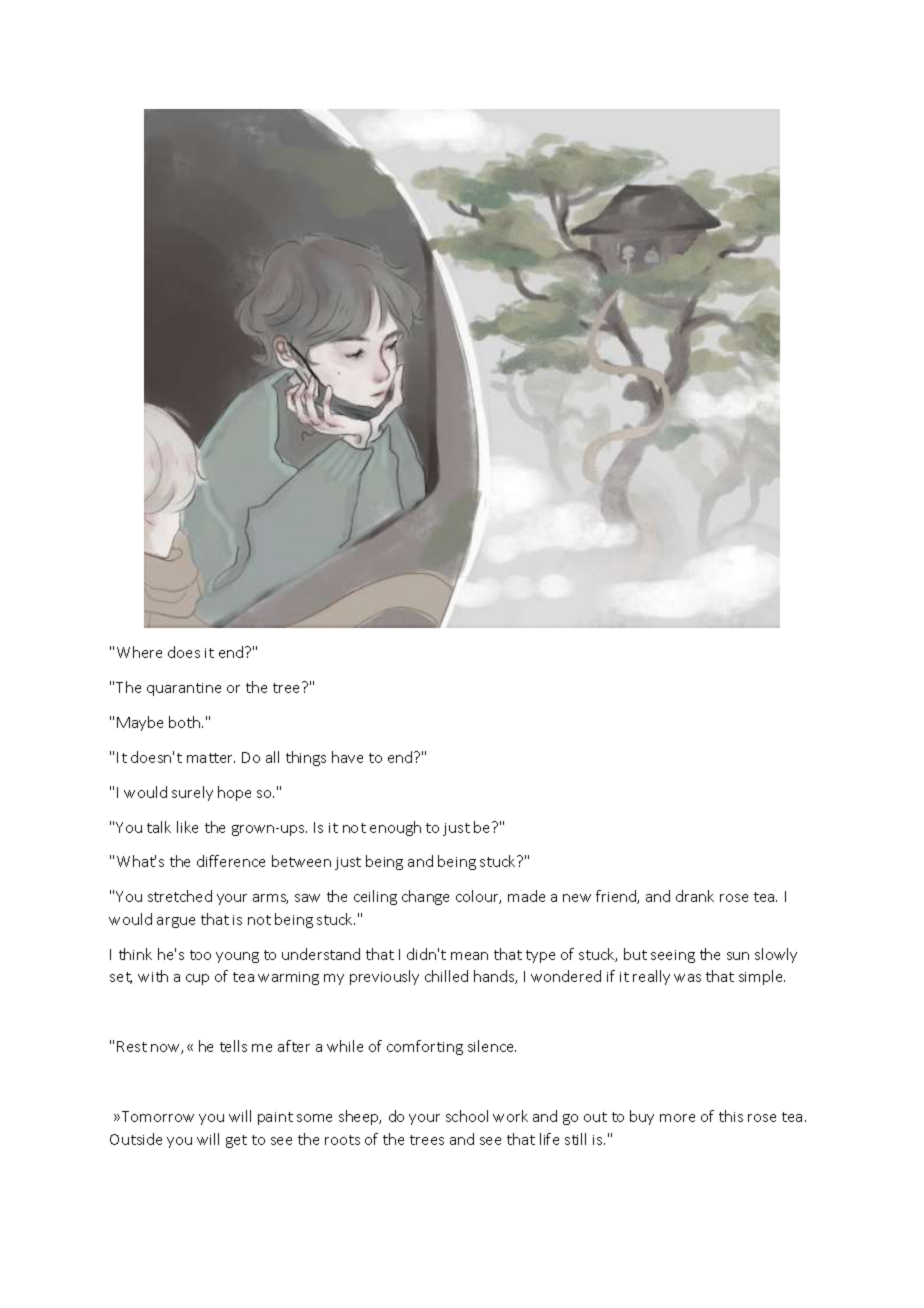 The width and height of the page is (924, 1308). Describe the element at coordinates (577, 898) in the page. I see `new` at that location.
